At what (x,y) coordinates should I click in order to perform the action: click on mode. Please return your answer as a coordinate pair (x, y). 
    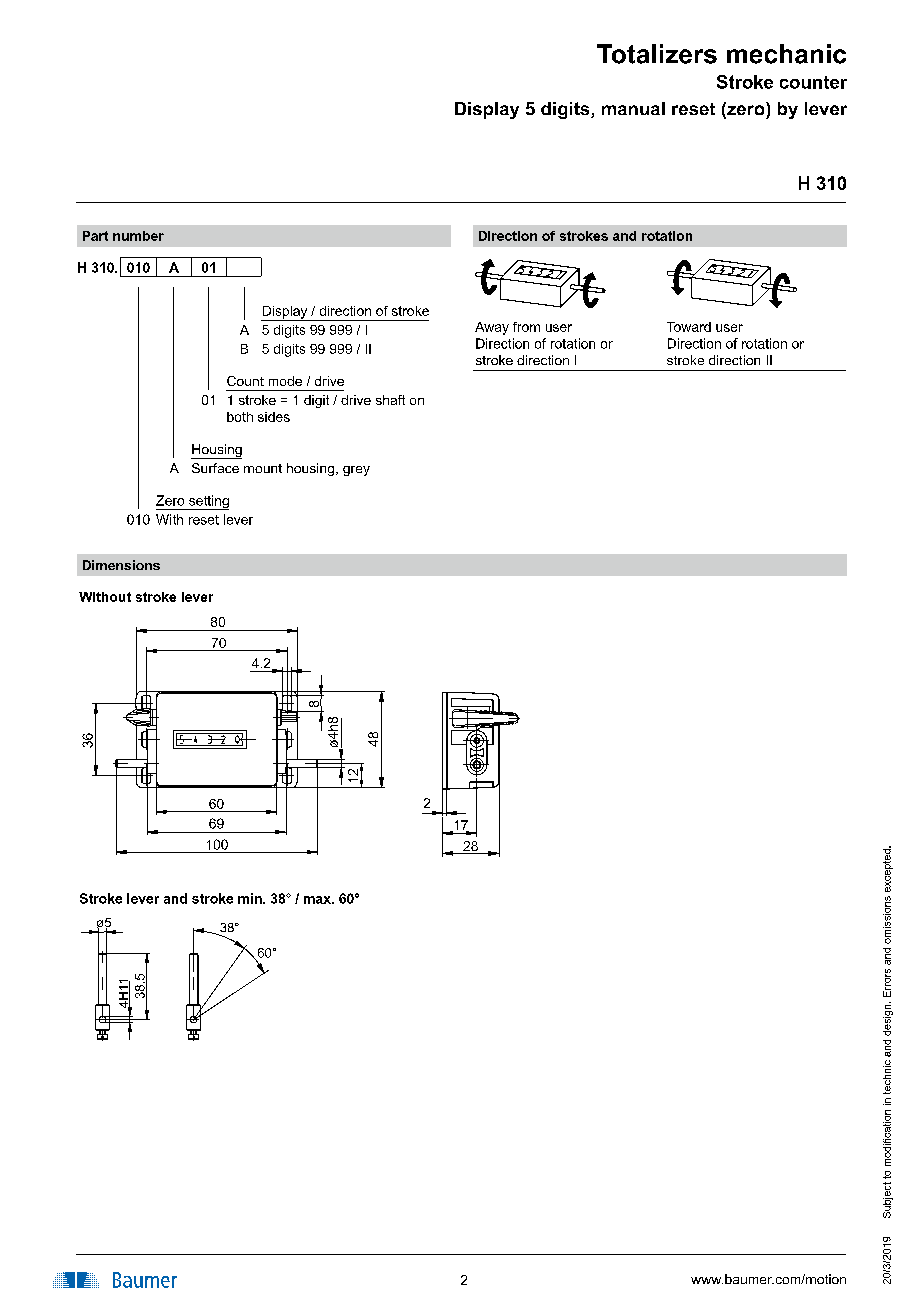
    Looking at the image, I should click on (285, 381).
